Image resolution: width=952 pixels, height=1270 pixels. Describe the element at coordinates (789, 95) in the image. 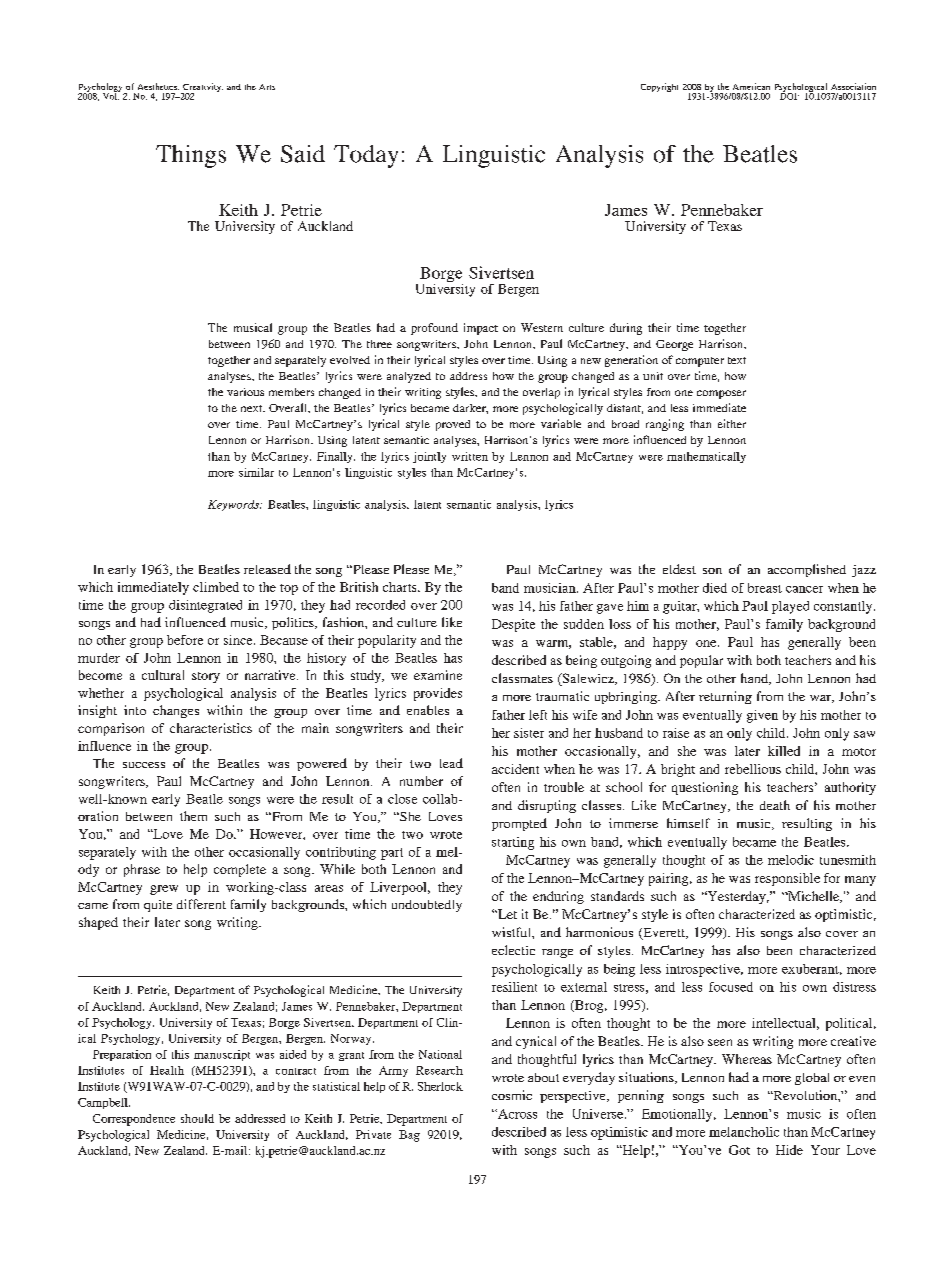

I see `DOI` at that location.
